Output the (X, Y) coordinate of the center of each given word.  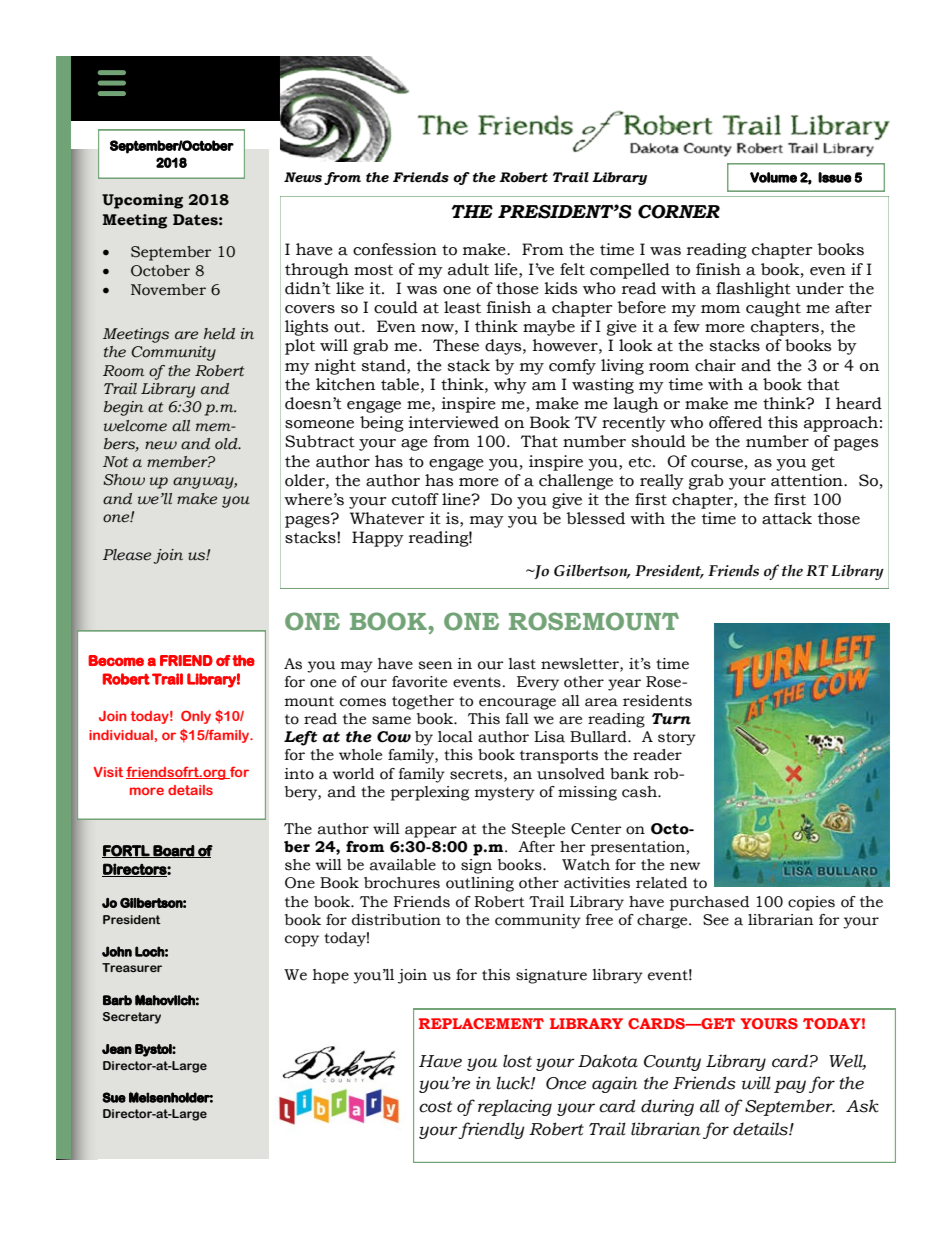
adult (468, 269)
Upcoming (142, 201)
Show (124, 480)
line (457, 499)
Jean (117, 1049)
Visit (108, 772)
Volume (773, 177)
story (677, 739)
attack (787, 518)
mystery (505, 794)
